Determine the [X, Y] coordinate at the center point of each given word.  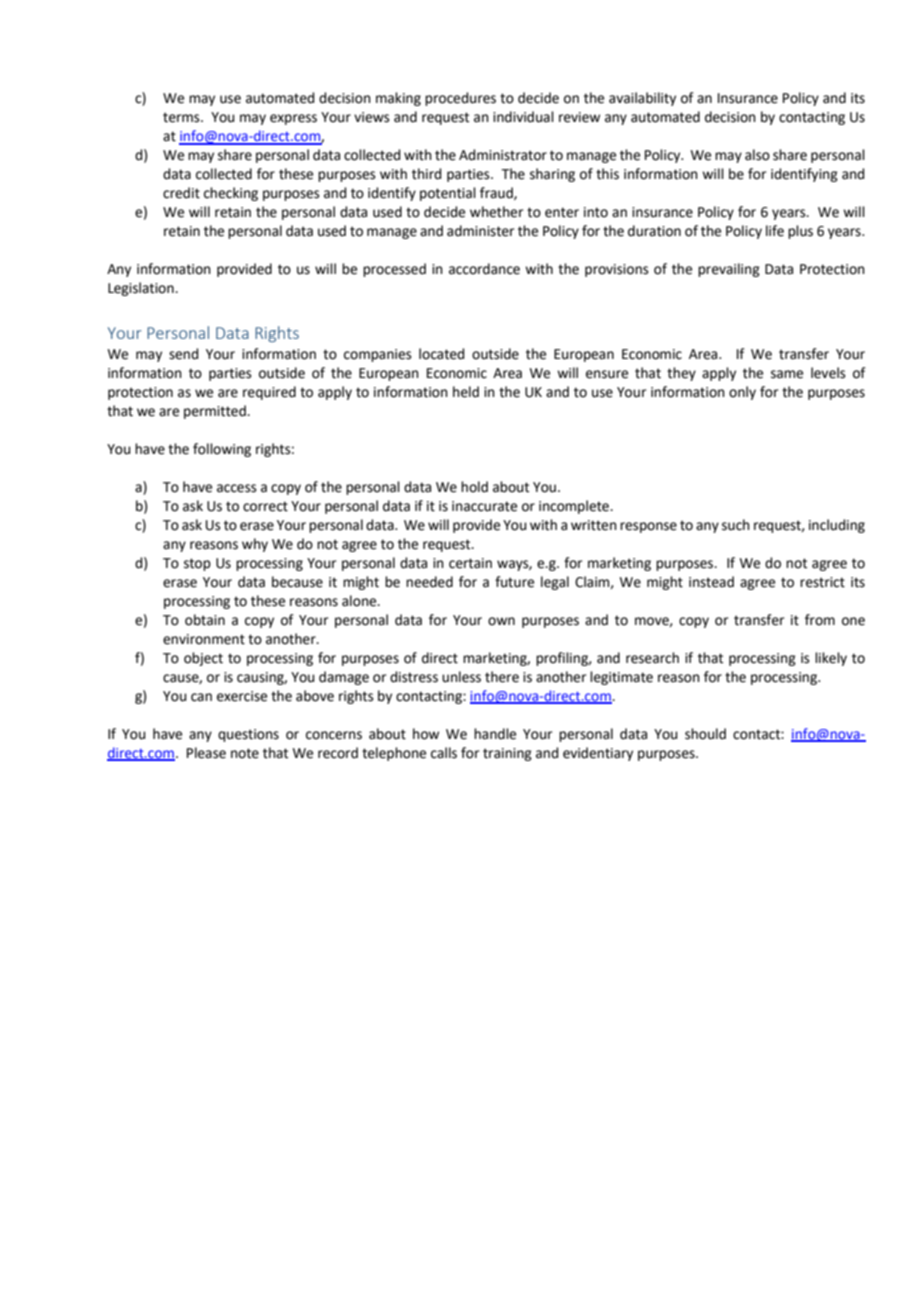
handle [495, 734]
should [705, 734]
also [757, 155]
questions [248, 735]
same [787, 374]
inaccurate [484, 506]
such [736, 525]
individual [523, 117]
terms [182, 117]
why [255, 545]
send [183, 354]
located [441, 354]
